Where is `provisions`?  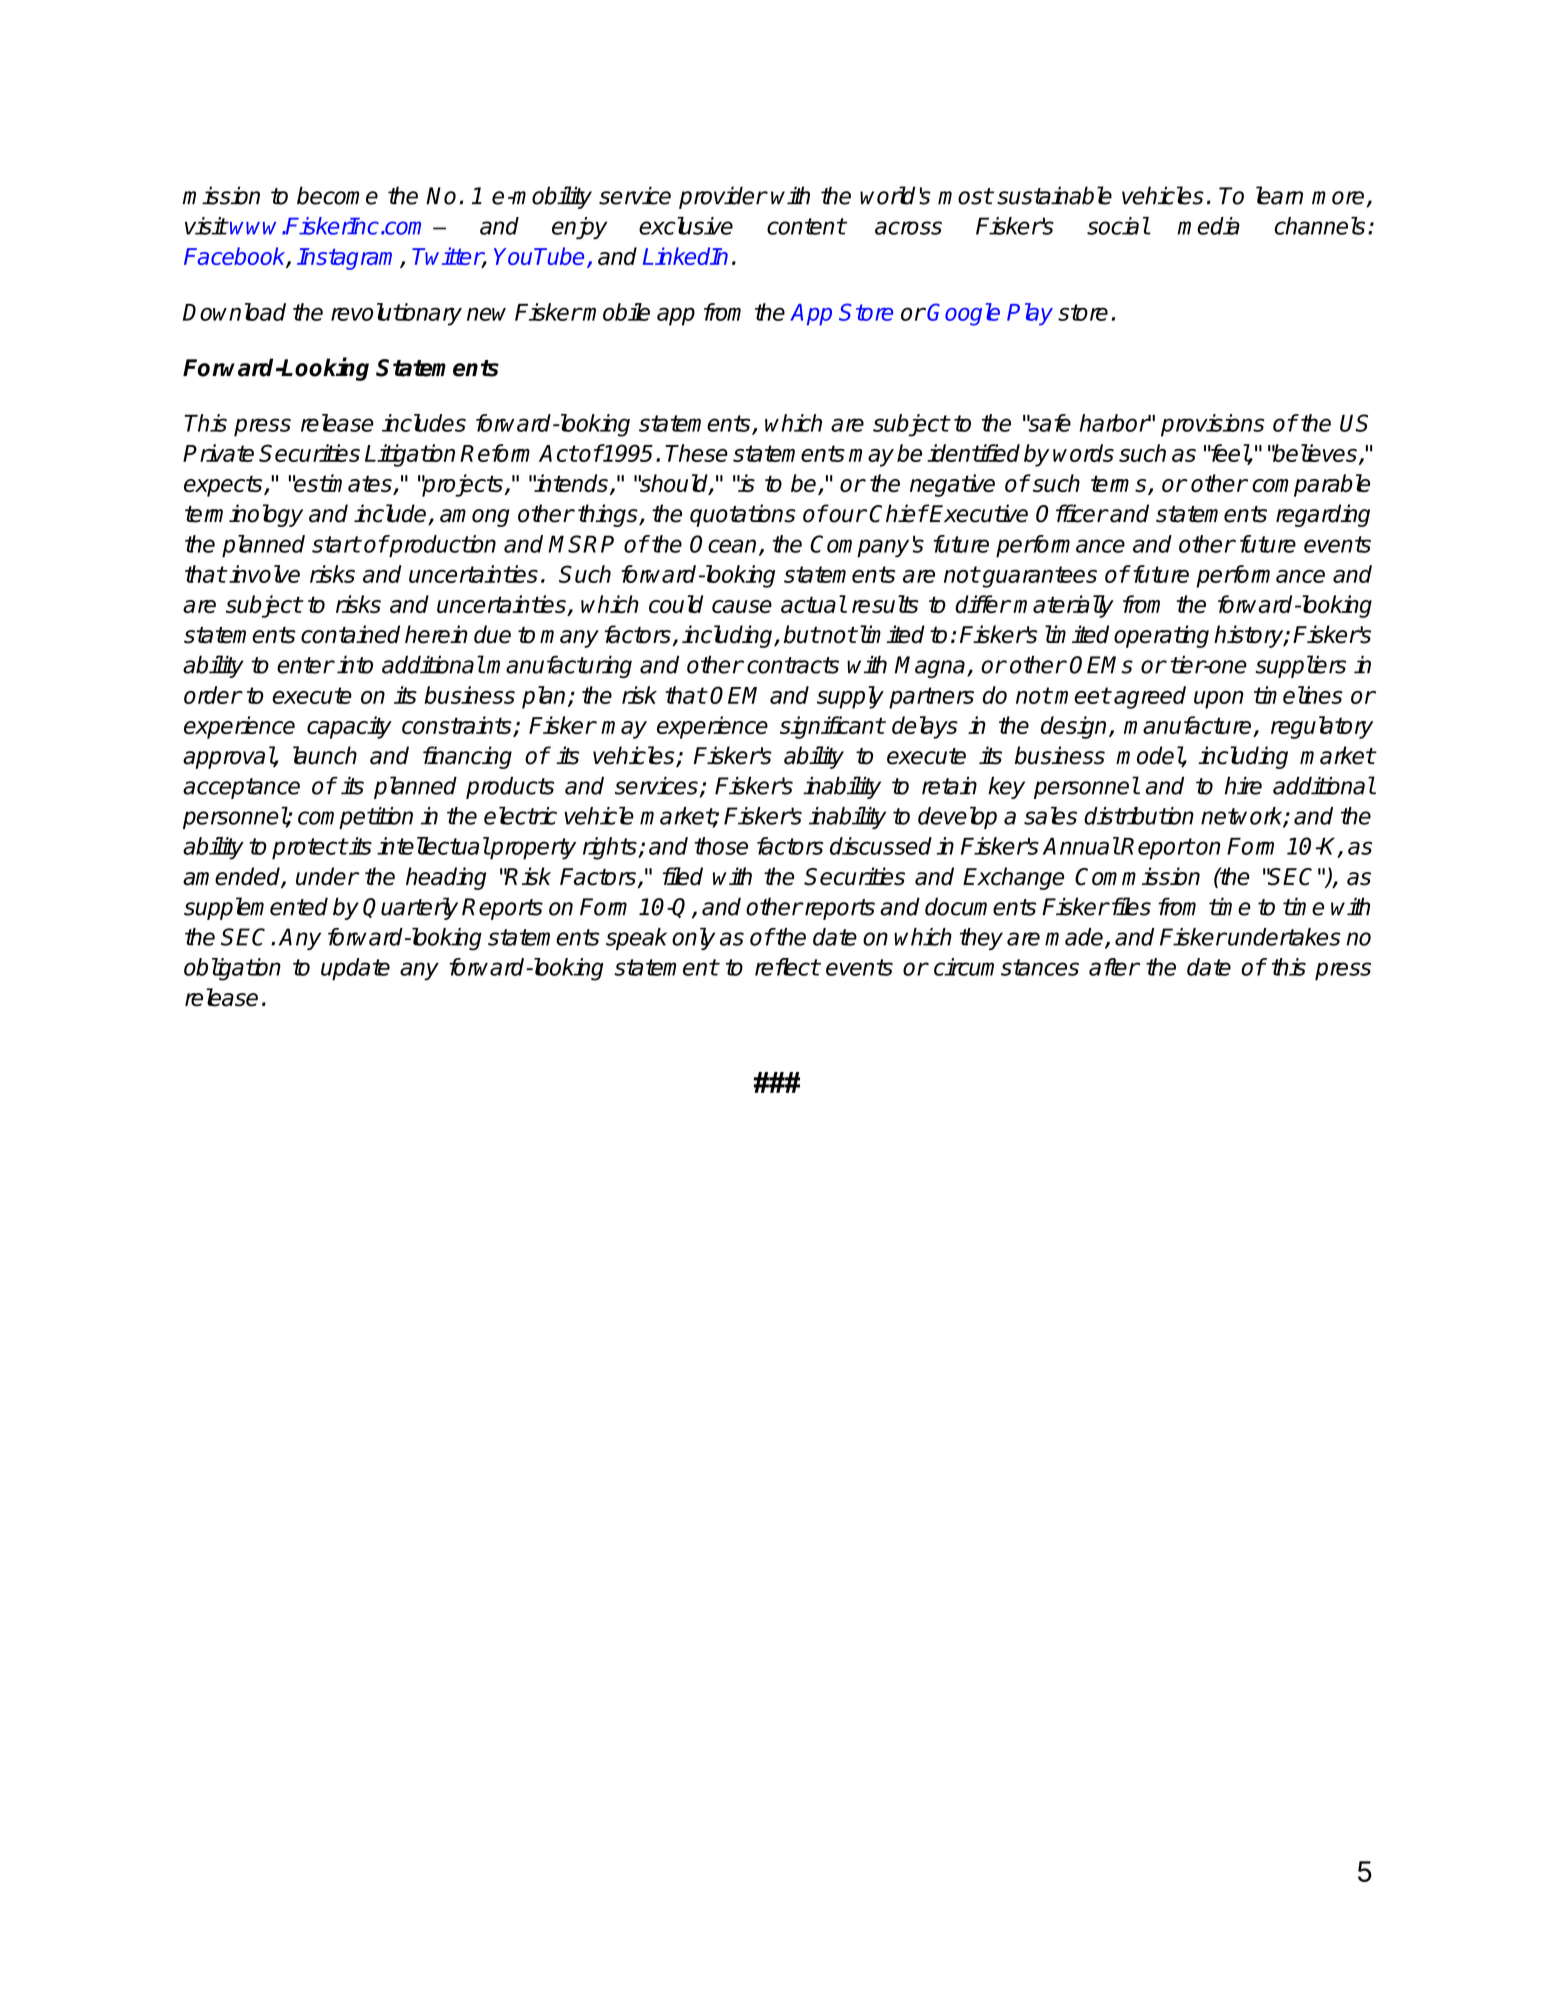
provisions is located at coordinates (1212, 425).
